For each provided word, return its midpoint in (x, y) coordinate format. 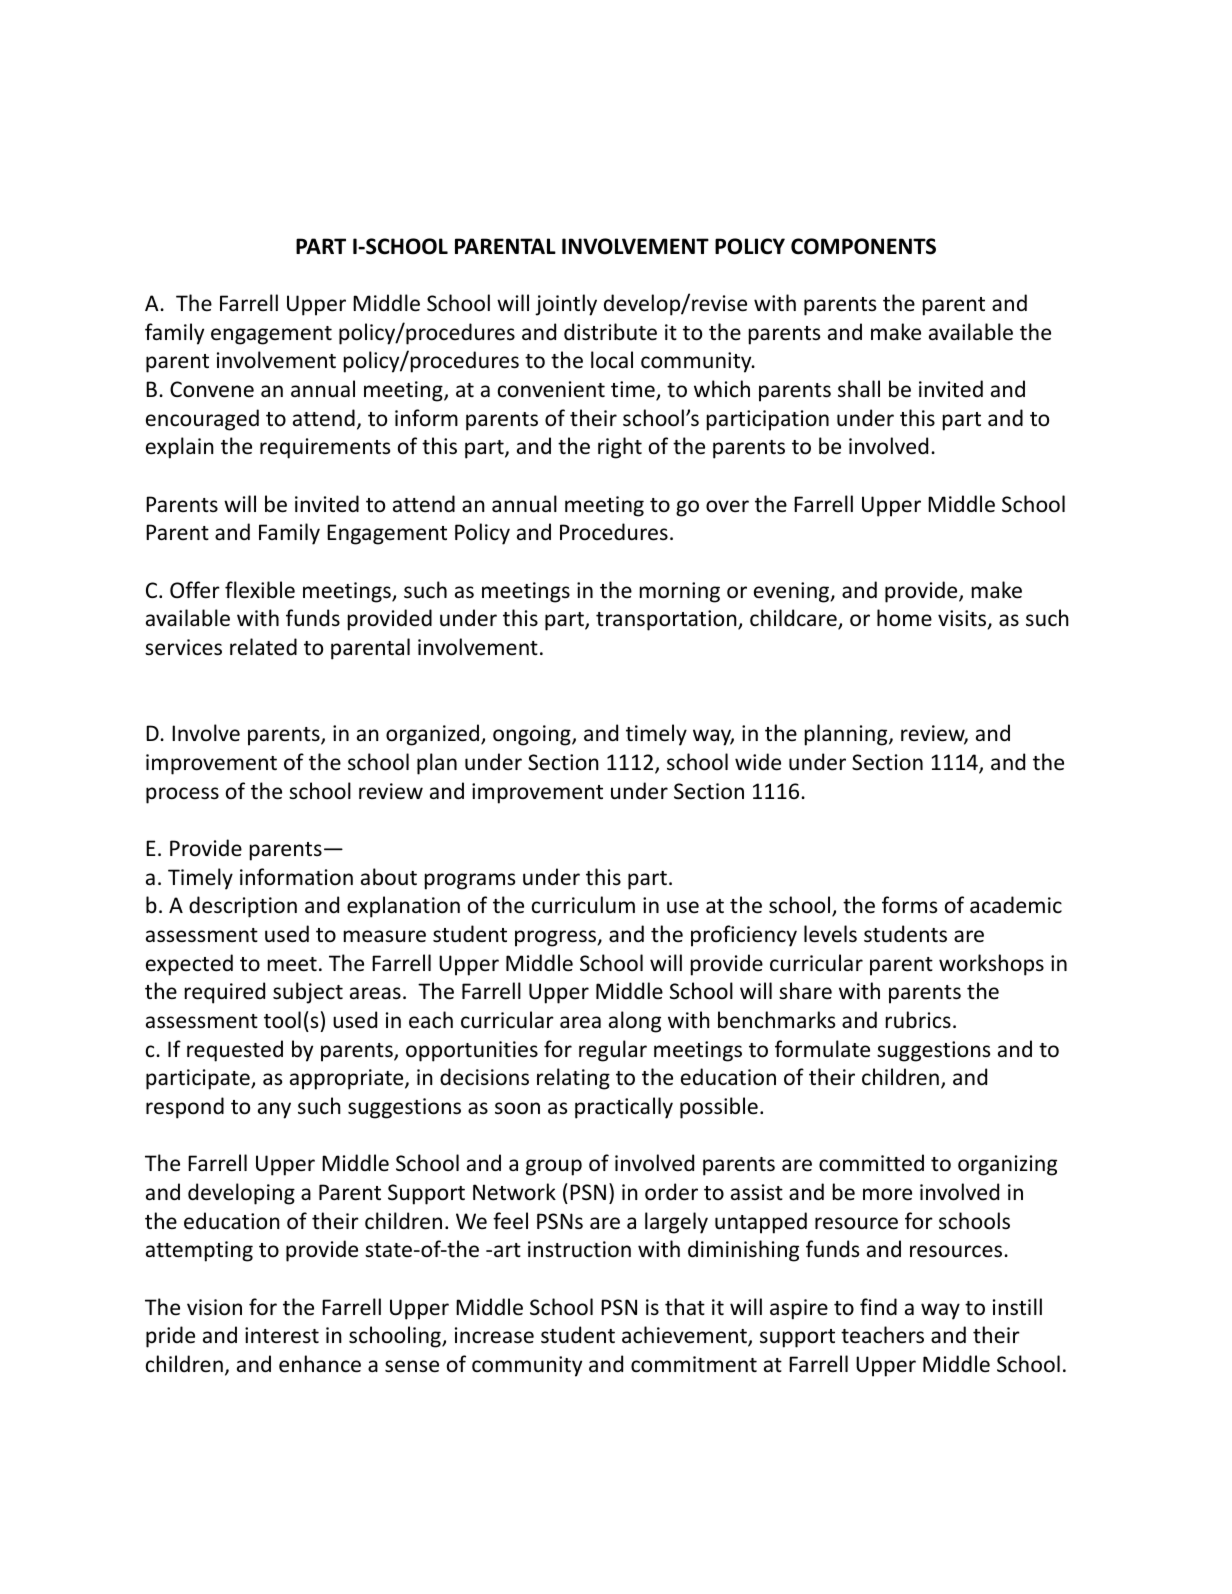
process (182, 795)
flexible (260, 590)
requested (235, 1051)
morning (680, 592)
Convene (212, 389)
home (904, 618)
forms (909, 905)
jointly (566, 305)
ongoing (533, 735)
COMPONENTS (863, 246)
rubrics (918, 1020)
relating (573, 1079)
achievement (685, 1336)
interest (282, 1335)
